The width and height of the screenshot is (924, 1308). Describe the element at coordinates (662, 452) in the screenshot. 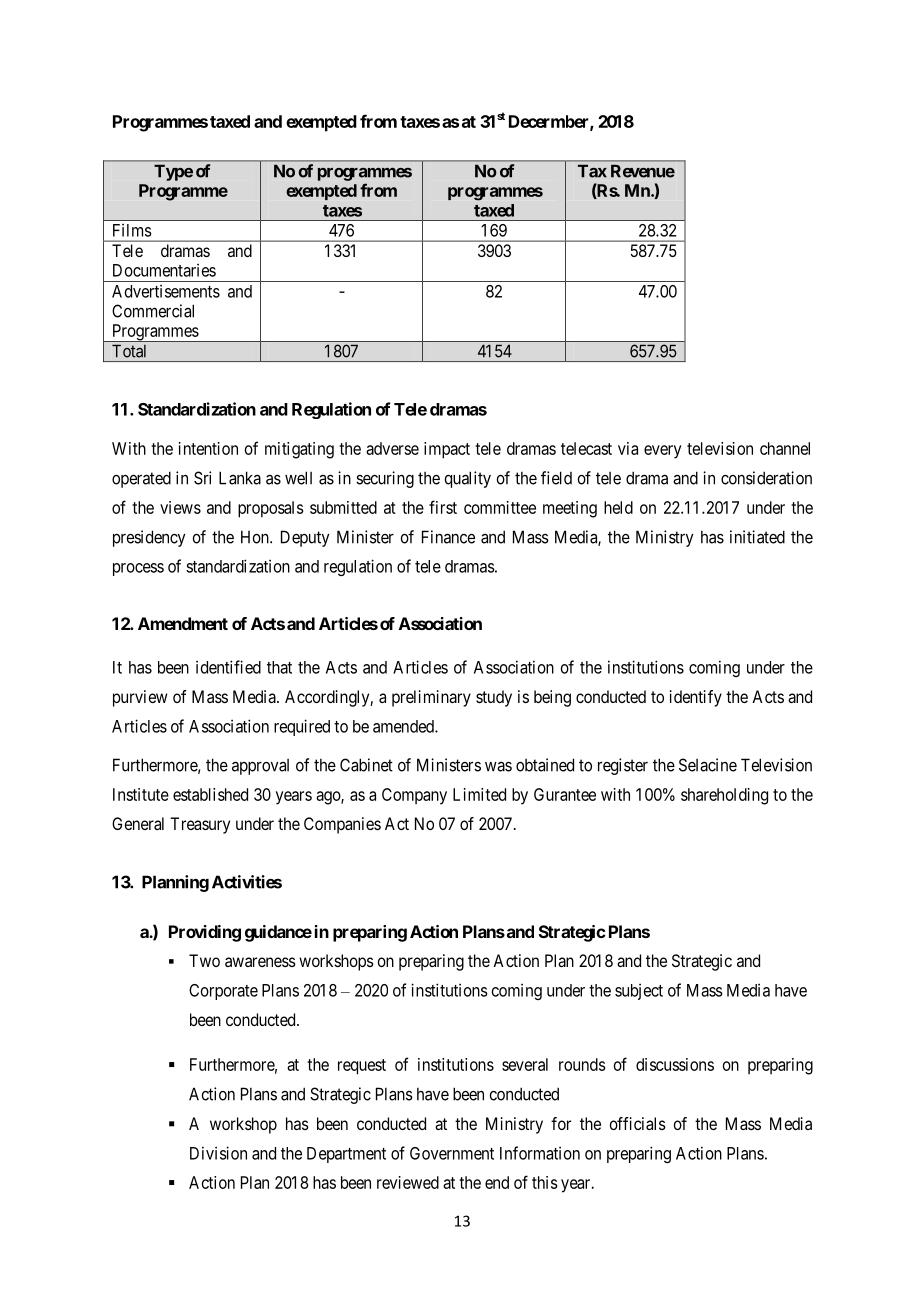

I see `every` at that location.
